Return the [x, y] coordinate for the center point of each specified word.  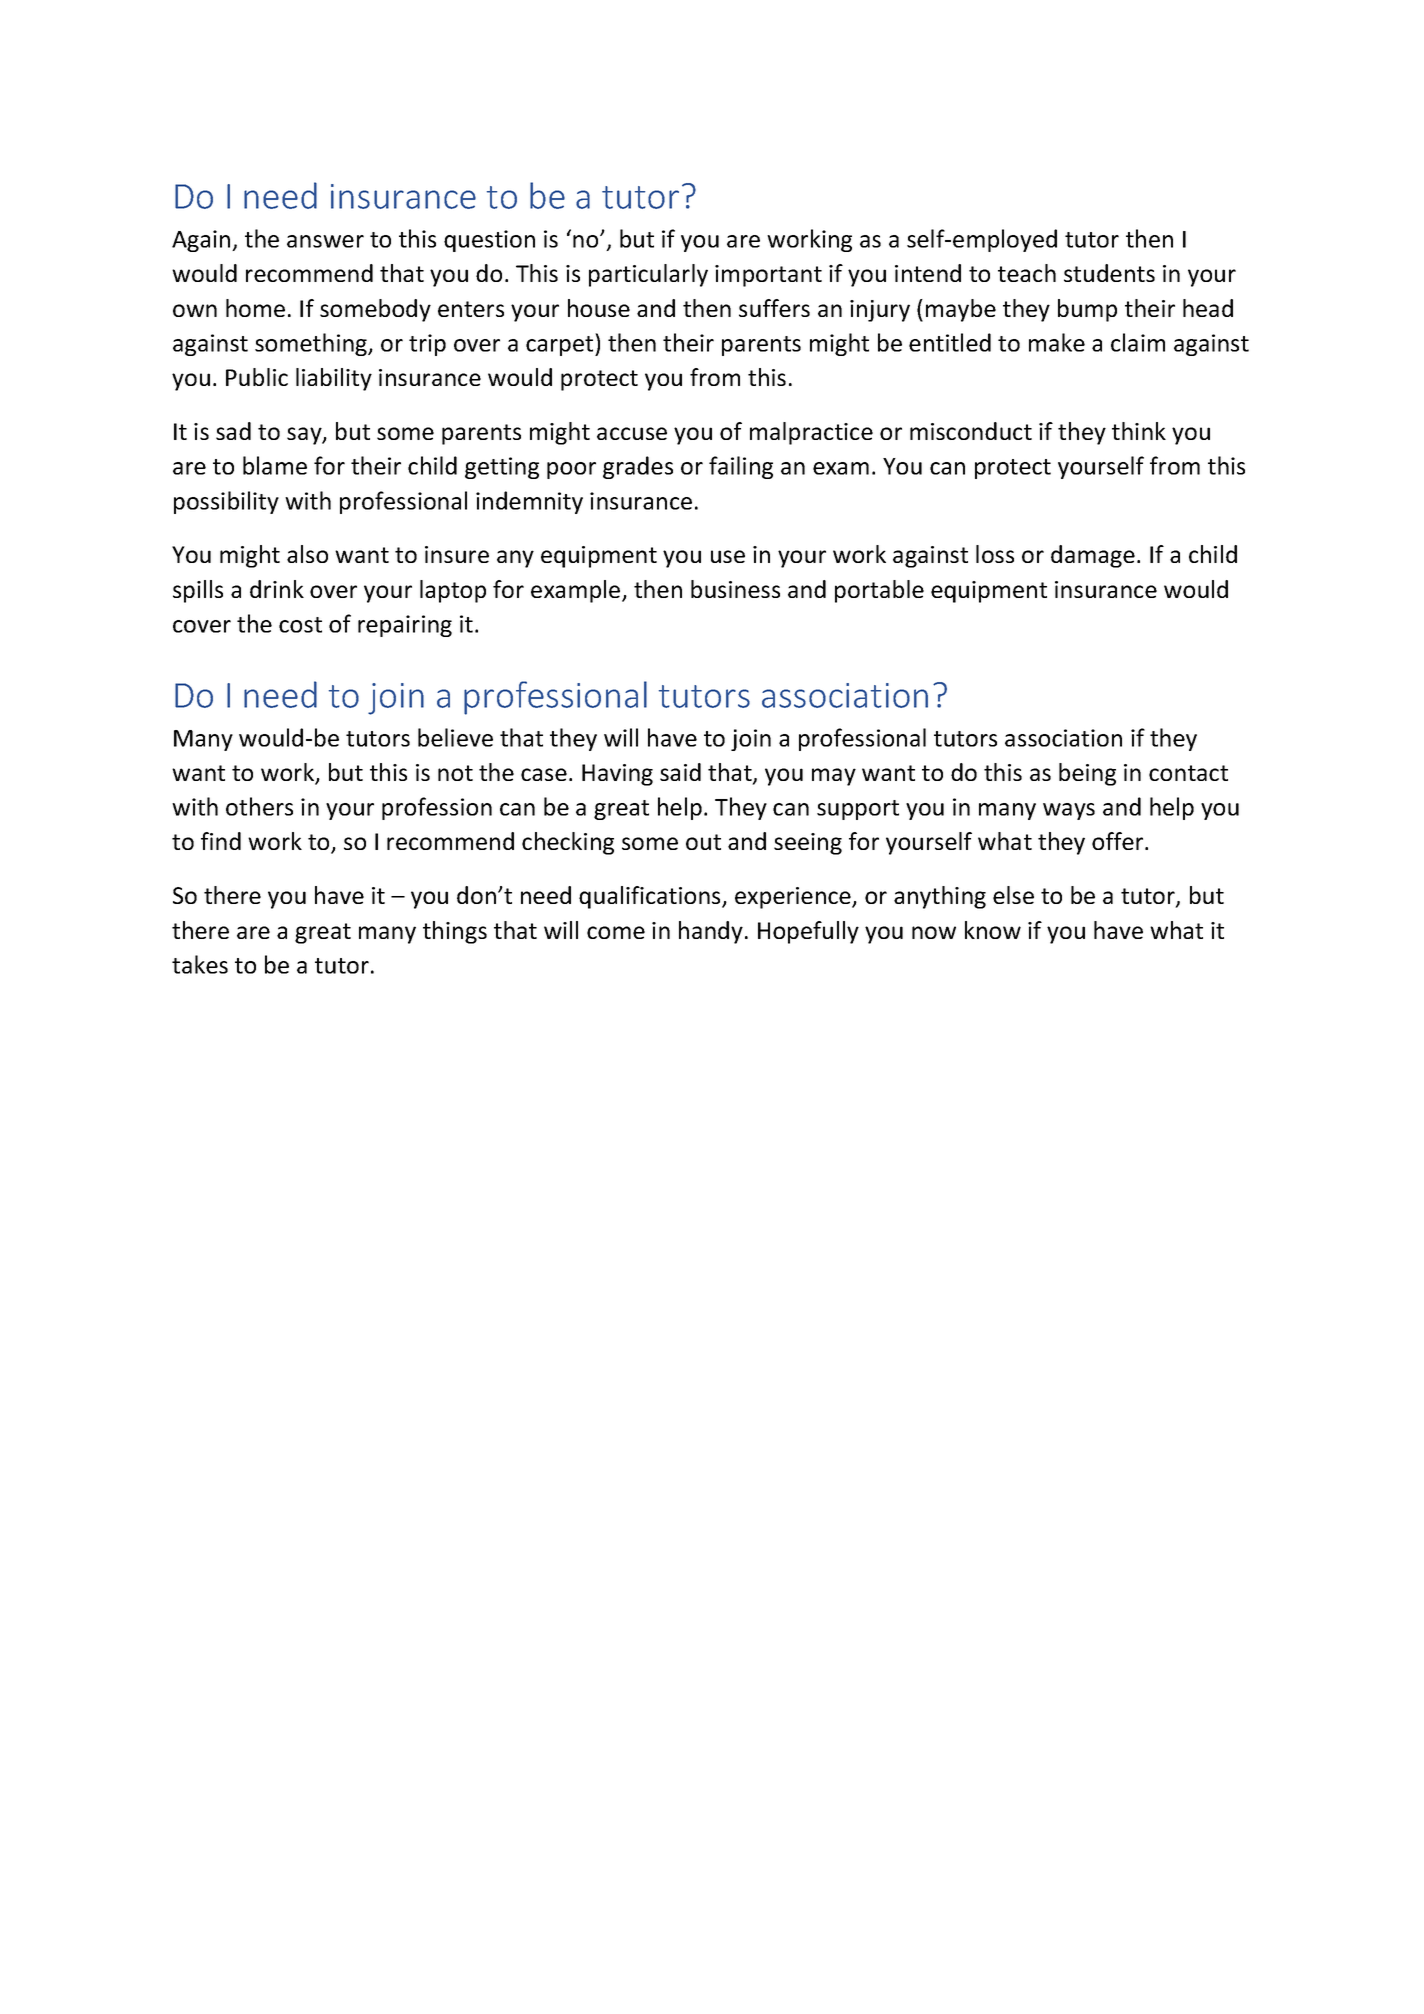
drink [277, 589]
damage [1093, 556]
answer [325, 241]
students [1109, 273]
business [735, 589]
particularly [648, 275]
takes [200, 964]
